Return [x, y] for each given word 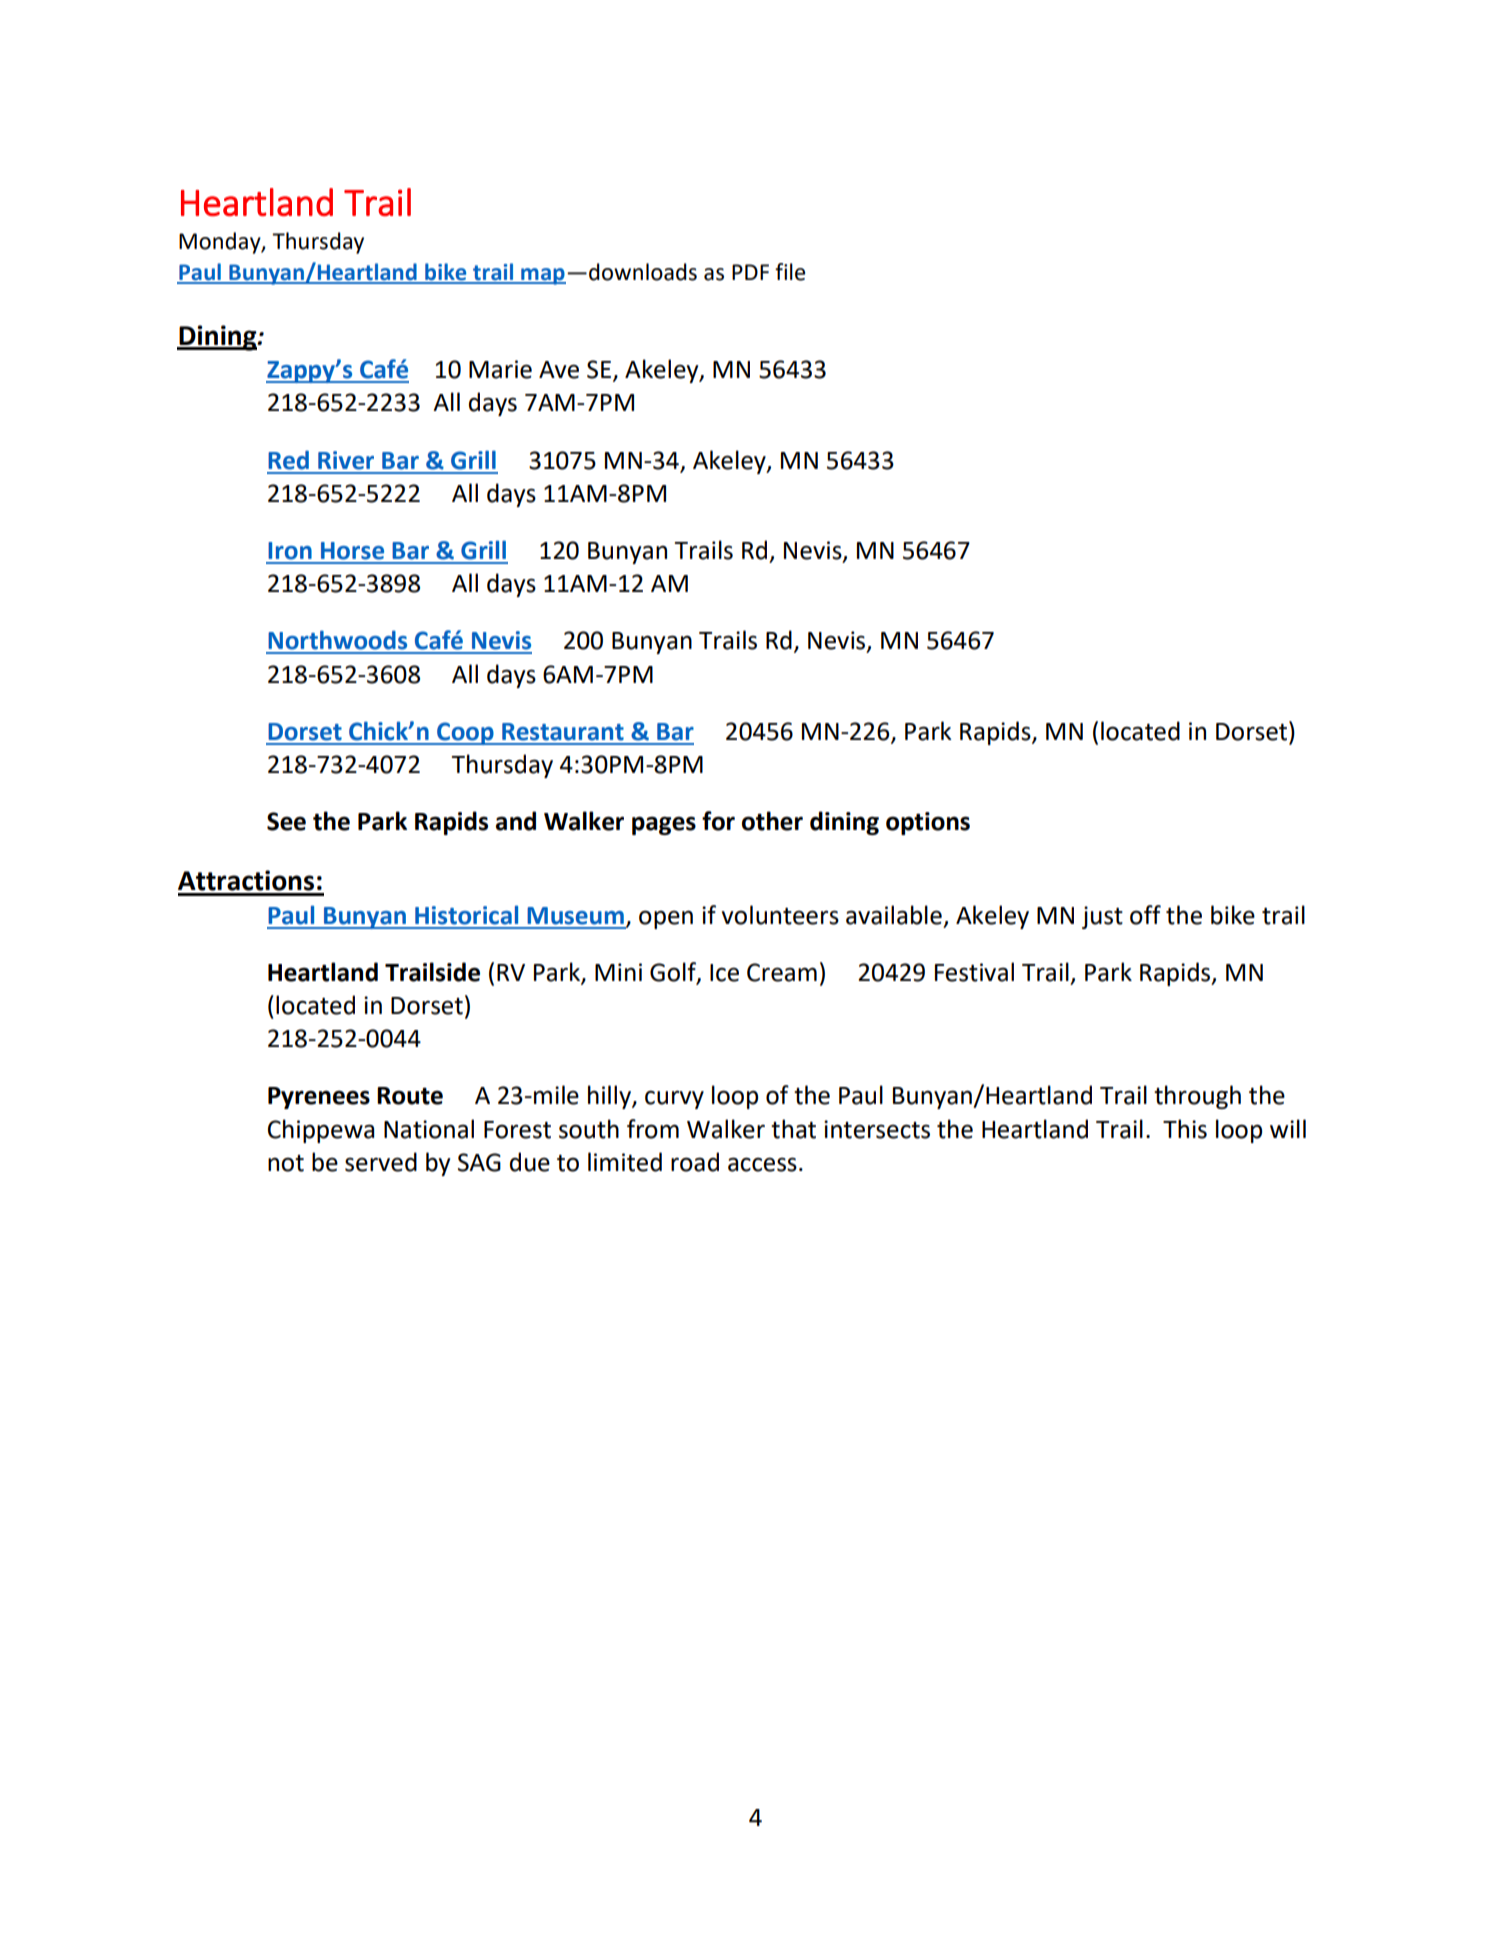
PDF [750, 272]
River [346, 460]
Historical [466, 915]
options [928, 823]
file [790, 272]
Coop [465, 733]
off [1145, 915]
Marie [500, 369]
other [772, 821]
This [1185, 1129]
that [793, 1129]
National [429, 1129]
